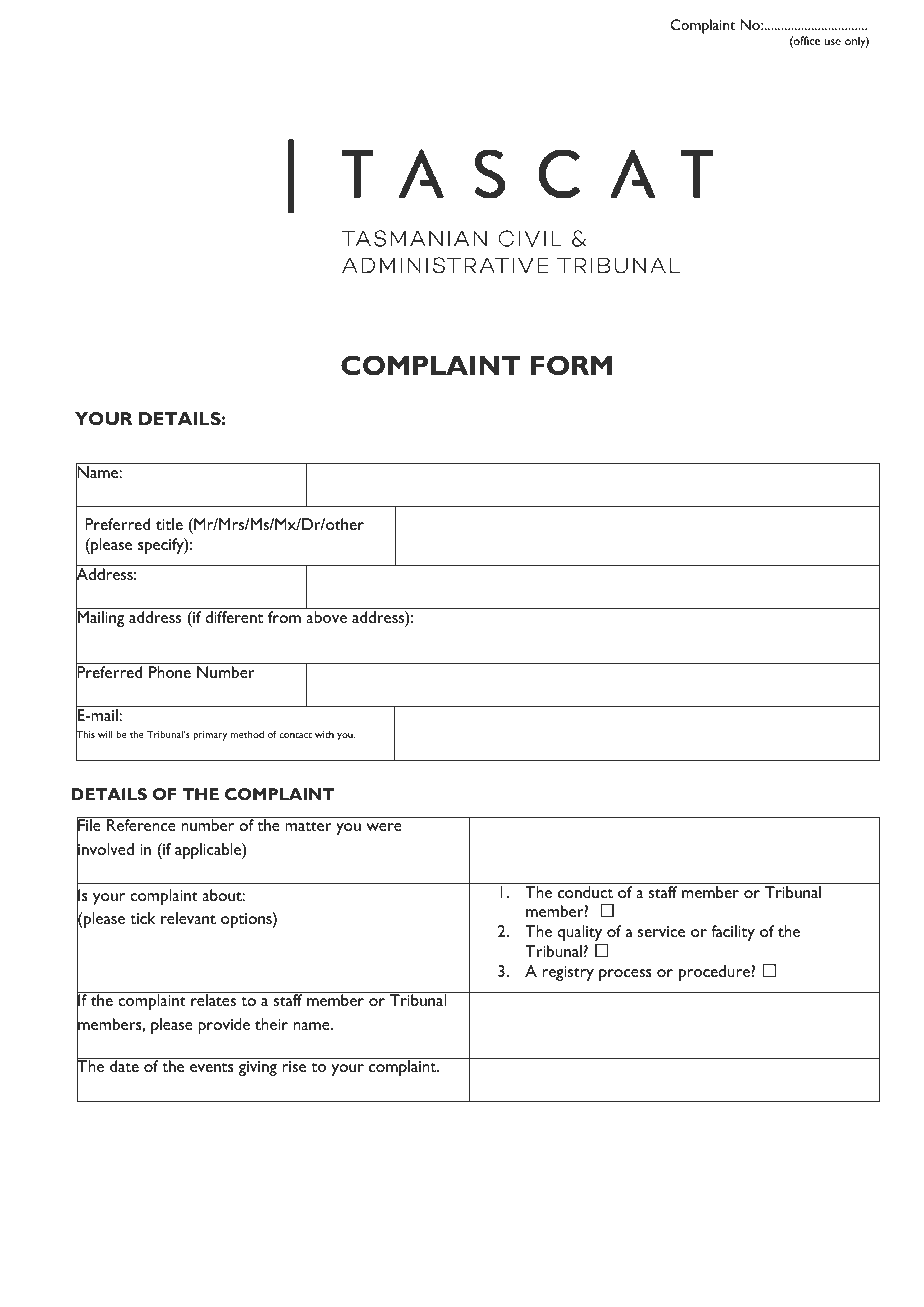 Image resolution: width=924 pixels, height=1307 pixels. I want to click on with, so click(324, 734).
